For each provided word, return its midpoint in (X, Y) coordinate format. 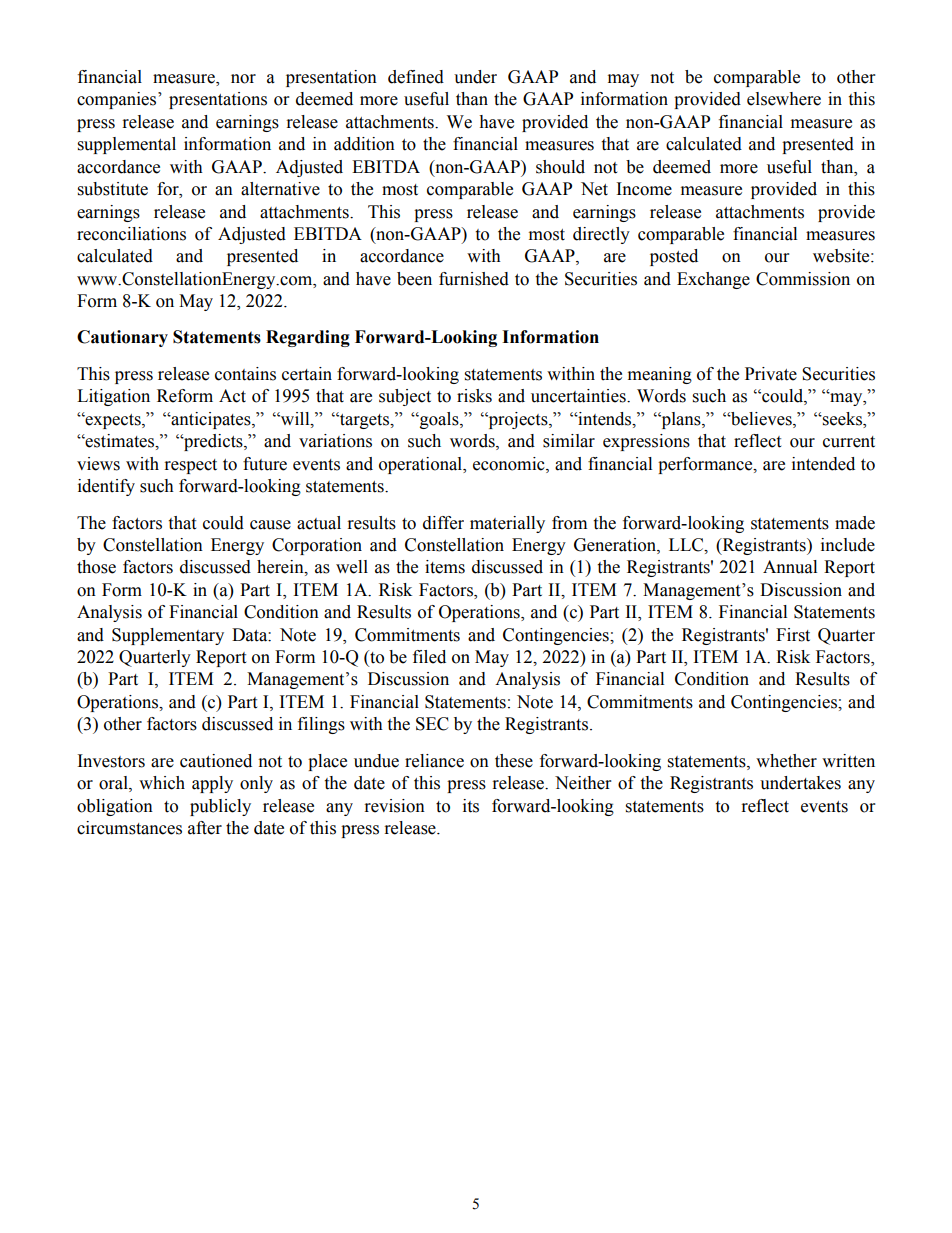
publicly (220, 807)
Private (771, 374)
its (471, 806)
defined (416, 77)
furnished (474, 279)
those (96, 567)
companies (118, 100)
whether (786, 761)
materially (507, 524)
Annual (790, 567)
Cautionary (122, 338)
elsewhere (784, 99)
